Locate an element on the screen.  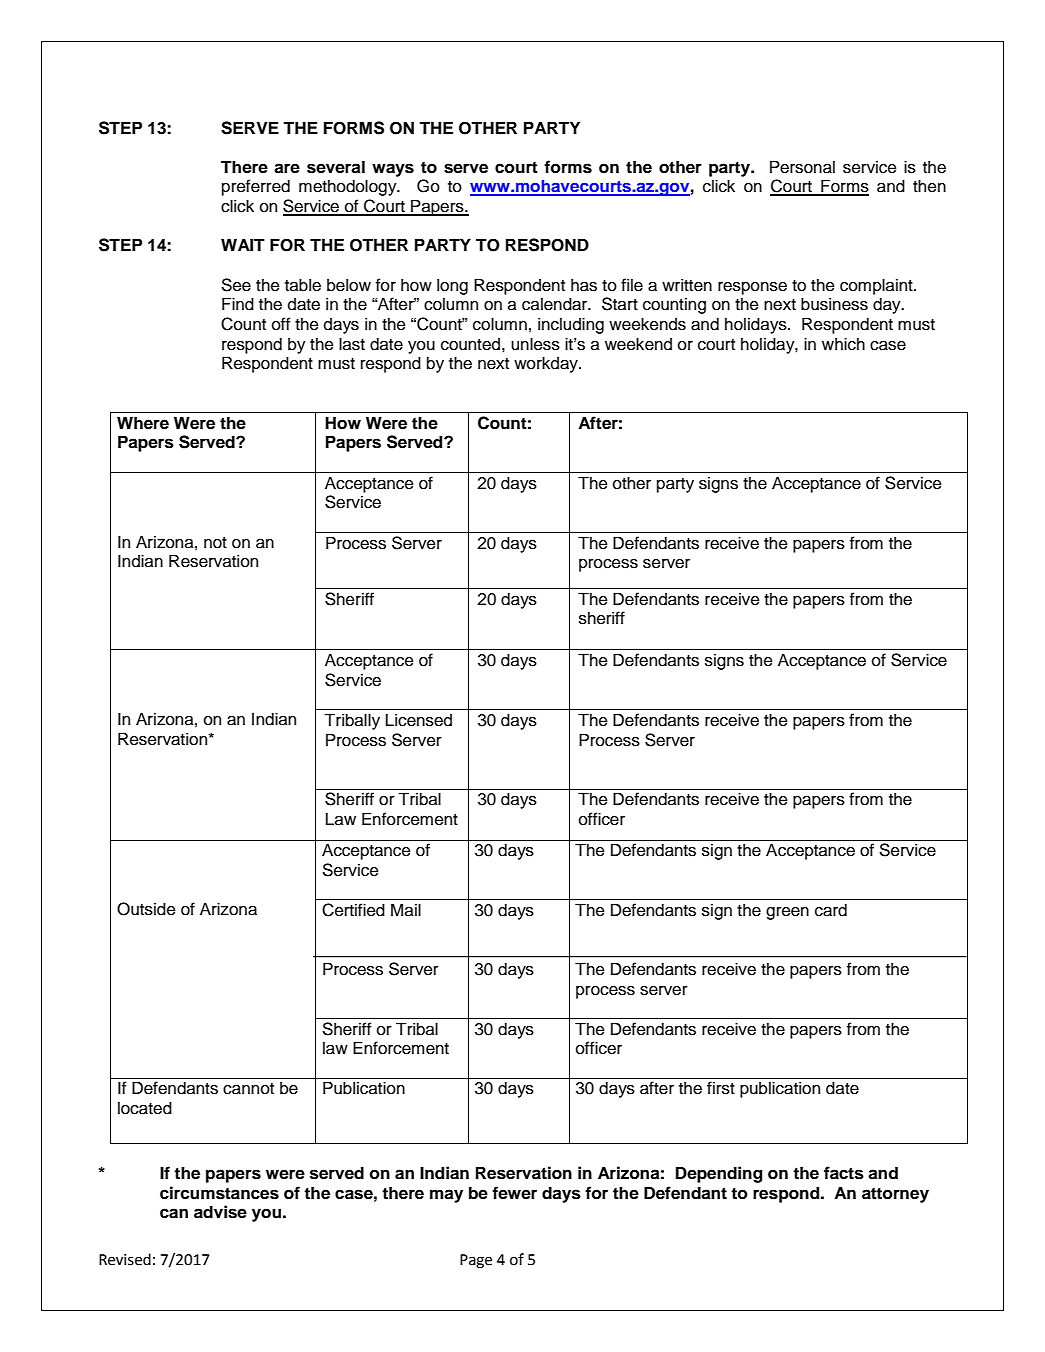
green is located at coordinates (787, 913).
